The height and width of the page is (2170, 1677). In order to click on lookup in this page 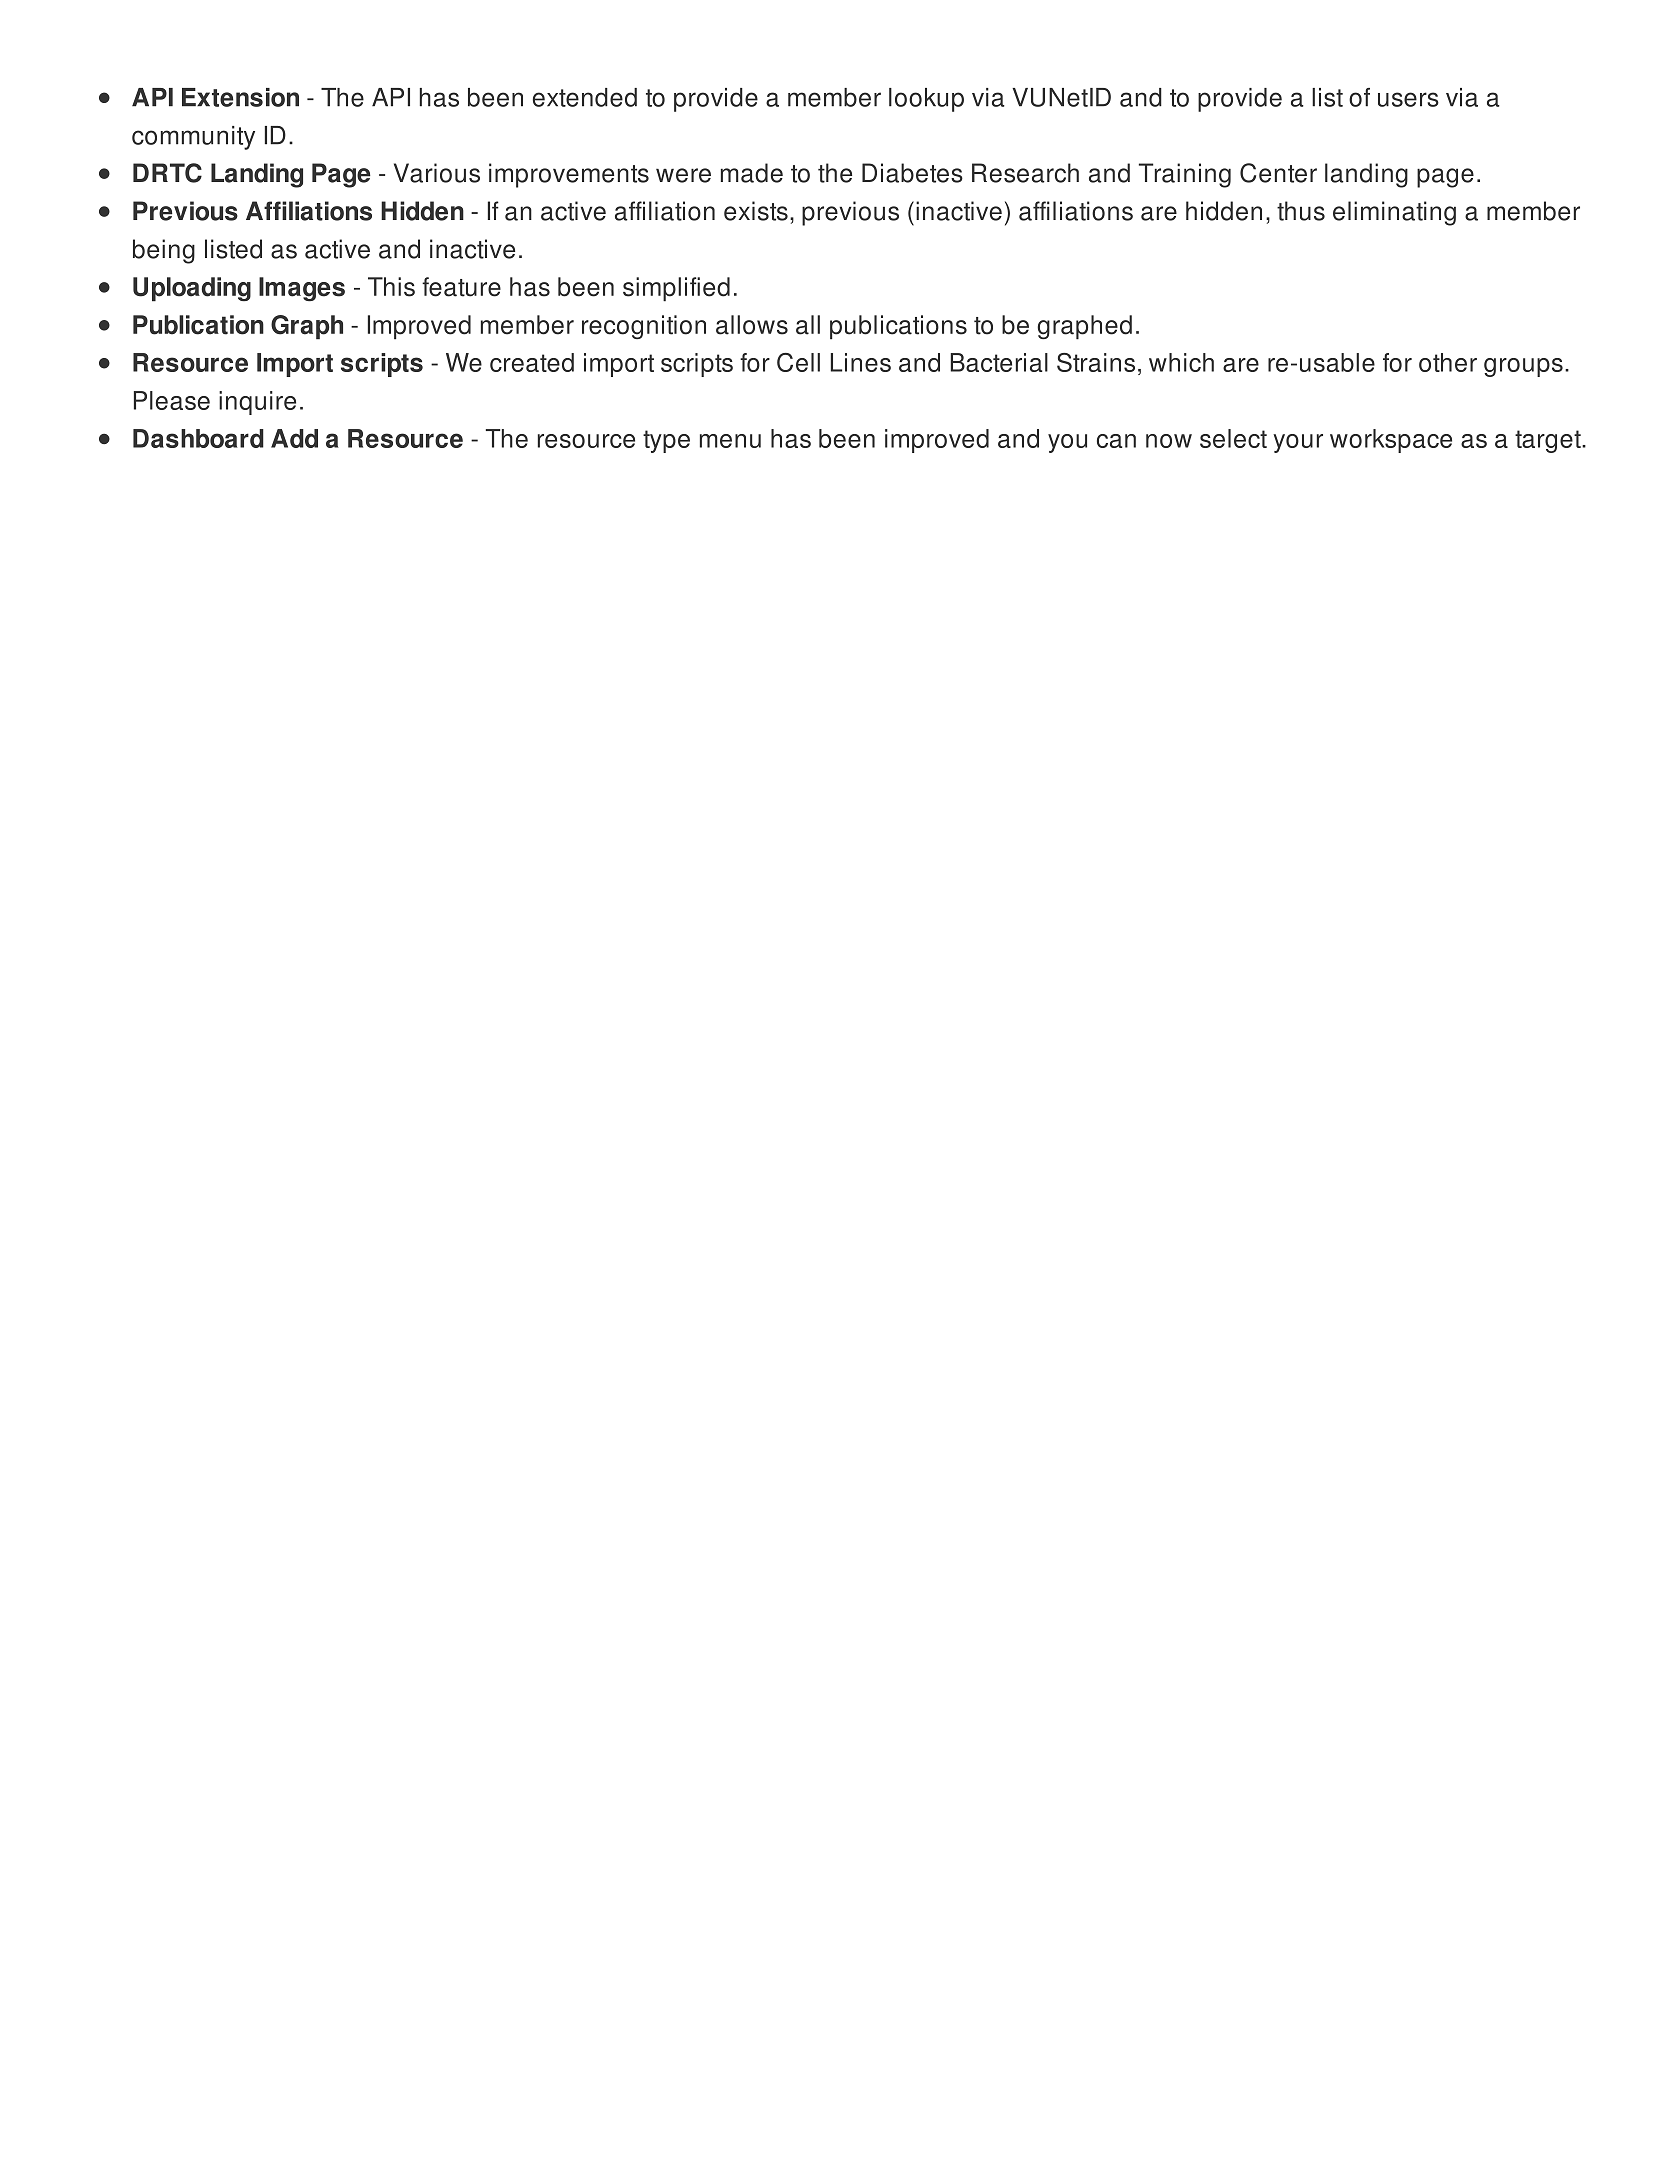, I will do `click(926, 100)`.
